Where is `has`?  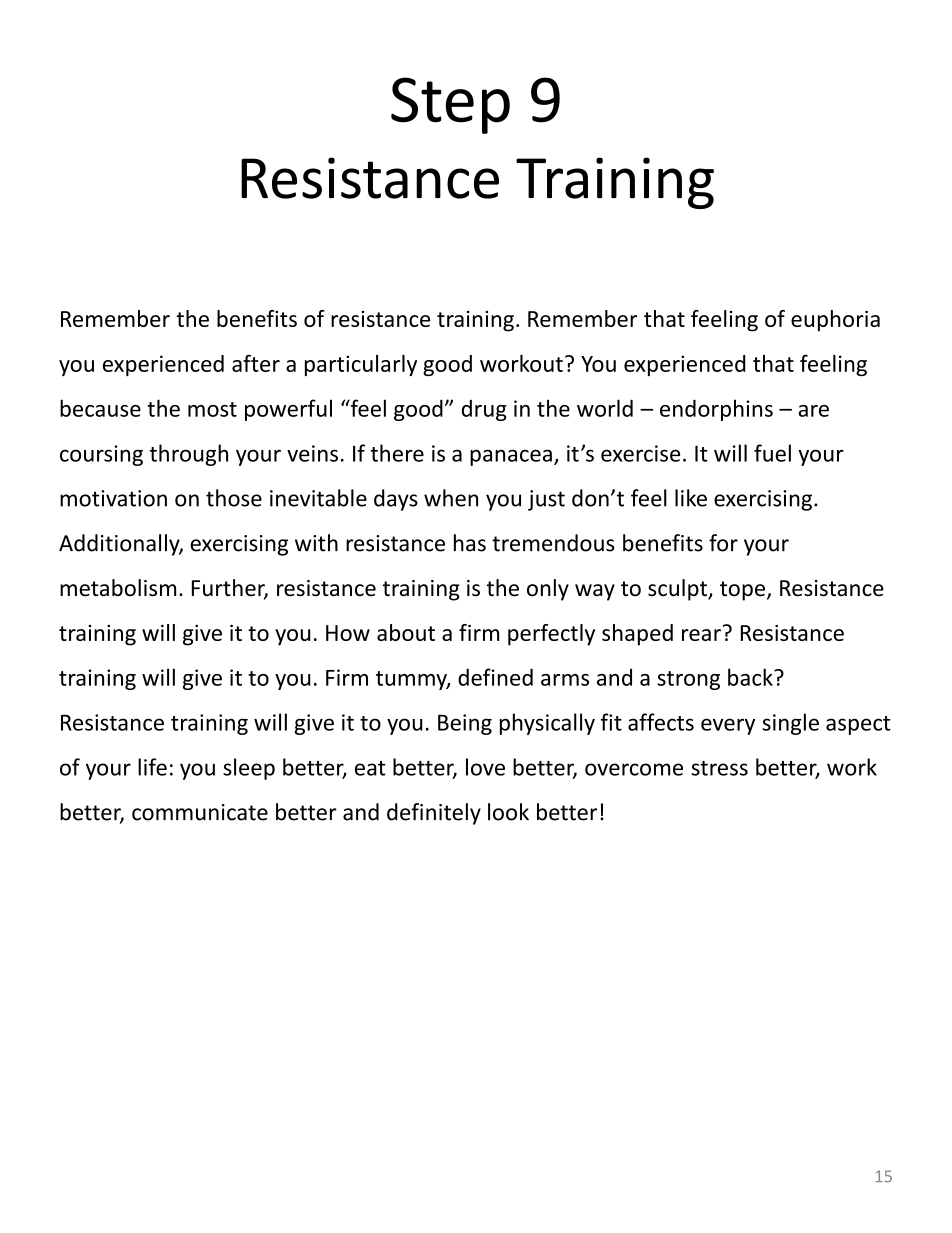 has is located at coordinates (470, 543).
